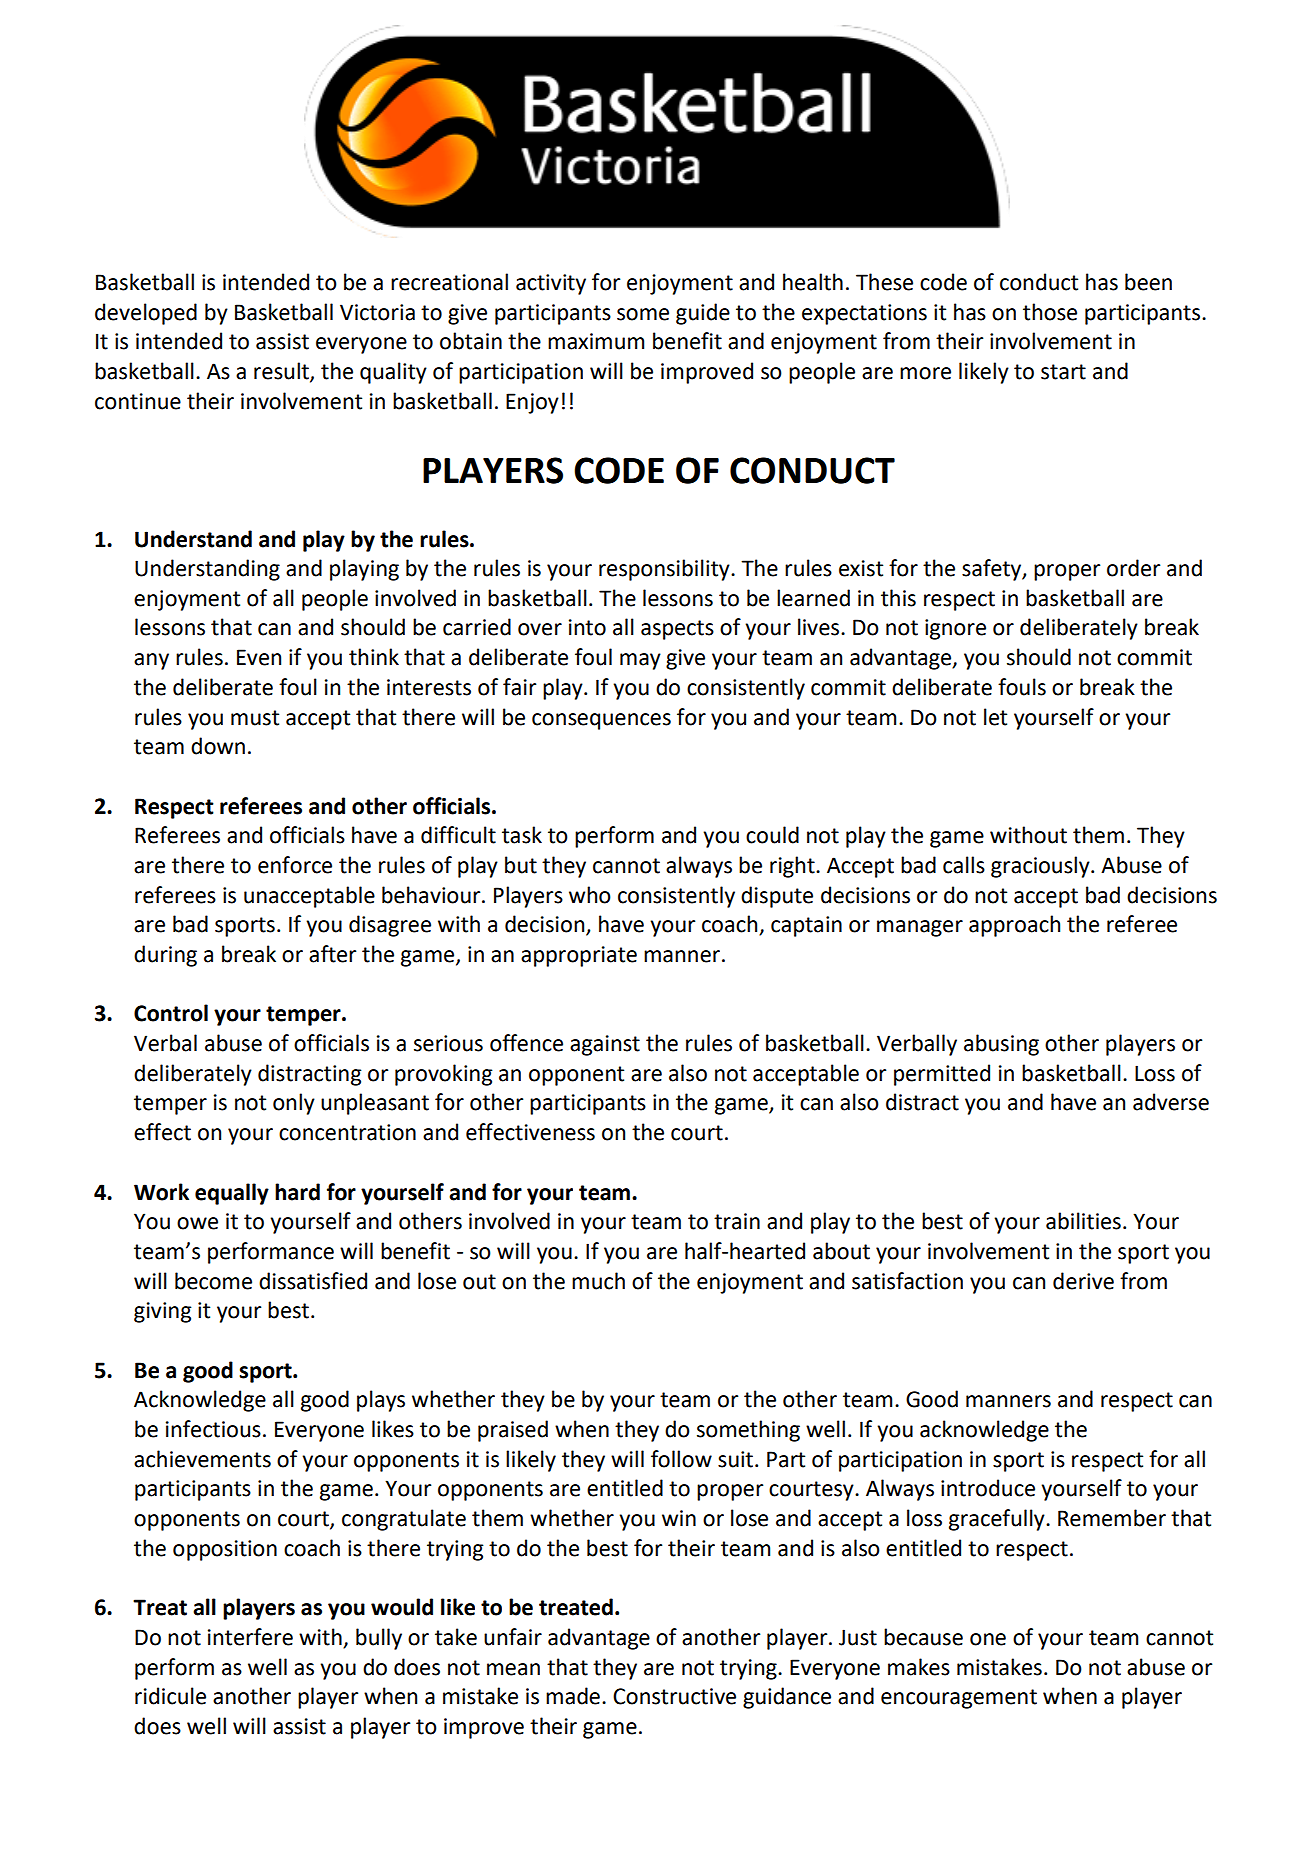  What do you see at coordinates (703, 314) in the screenshot?
I see `guide` at bounding box center [703, 314].
